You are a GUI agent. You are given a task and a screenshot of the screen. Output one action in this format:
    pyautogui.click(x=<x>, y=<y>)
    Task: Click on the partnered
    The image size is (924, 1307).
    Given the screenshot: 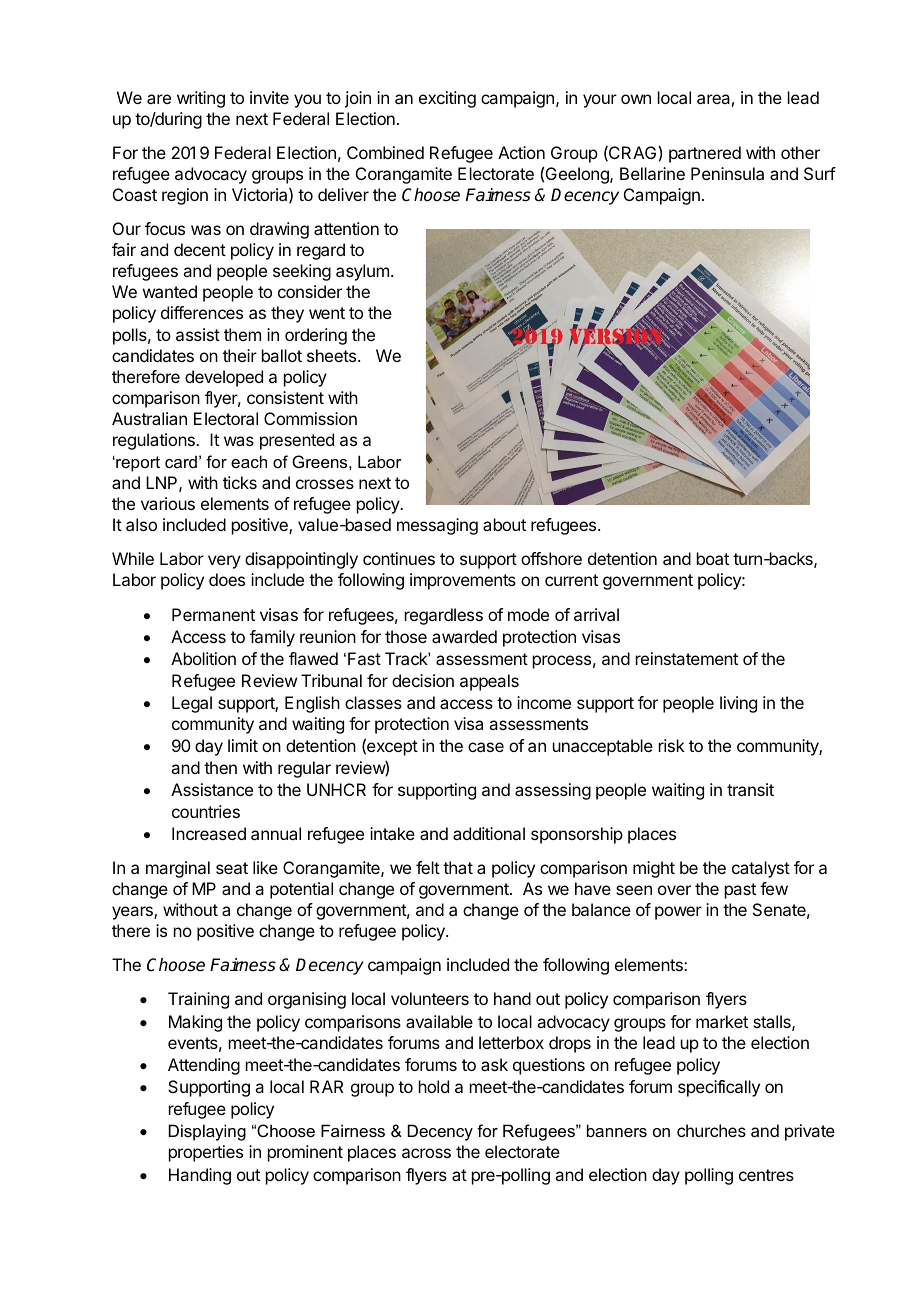 What is the action you would take?
    pyautogui.click(x=705, y=154)
